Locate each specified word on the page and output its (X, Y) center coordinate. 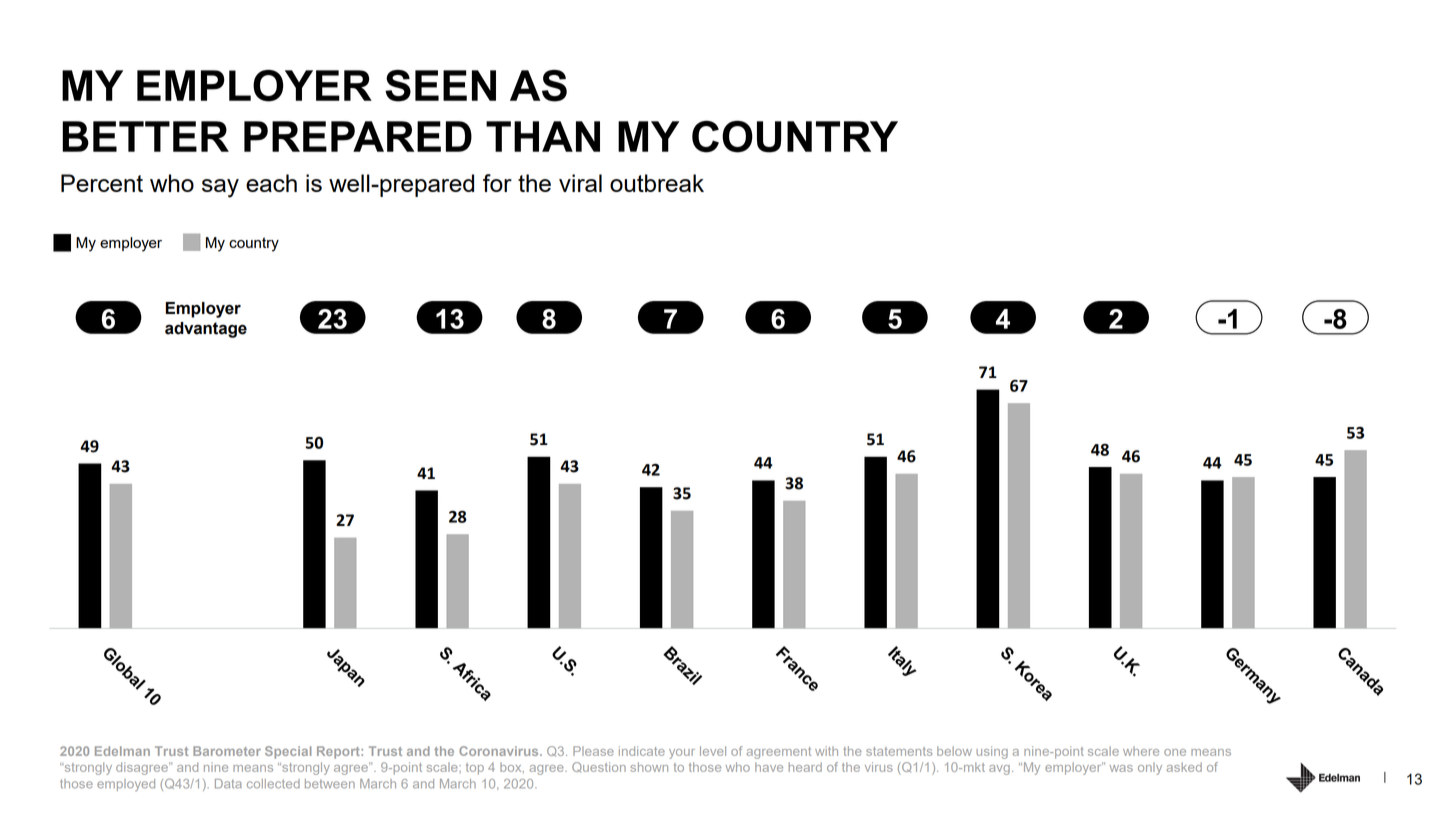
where (1141, 751)
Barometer (227, 751)
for (497, 183)
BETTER (145, 136)
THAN (543, 136)
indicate (642, 751)
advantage (206, 330)
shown (649, 767)
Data (228, 784)
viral (580, 183)
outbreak (657, 183)
